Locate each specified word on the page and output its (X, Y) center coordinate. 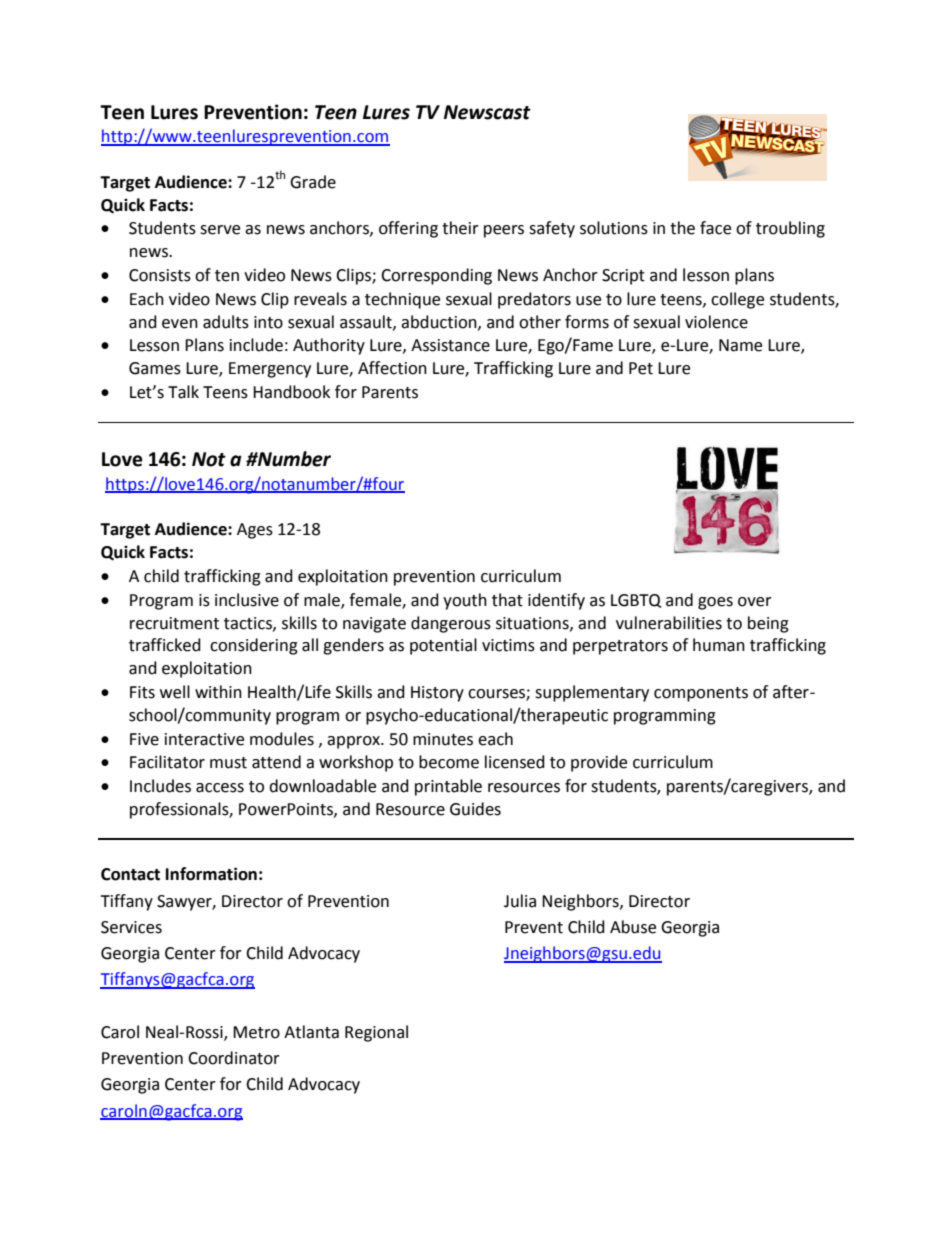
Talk (183, 392)
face (715, 228)
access (220, 788)
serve (220, 230)
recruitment (174, 623)
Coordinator (234, 1058)
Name (740, 345)
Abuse (633, 927)
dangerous (451, 624)
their (460, 228)
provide (599, 763)
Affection (392, 368)
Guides (475, 809)
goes (715, 603)
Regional (376, 1033)
